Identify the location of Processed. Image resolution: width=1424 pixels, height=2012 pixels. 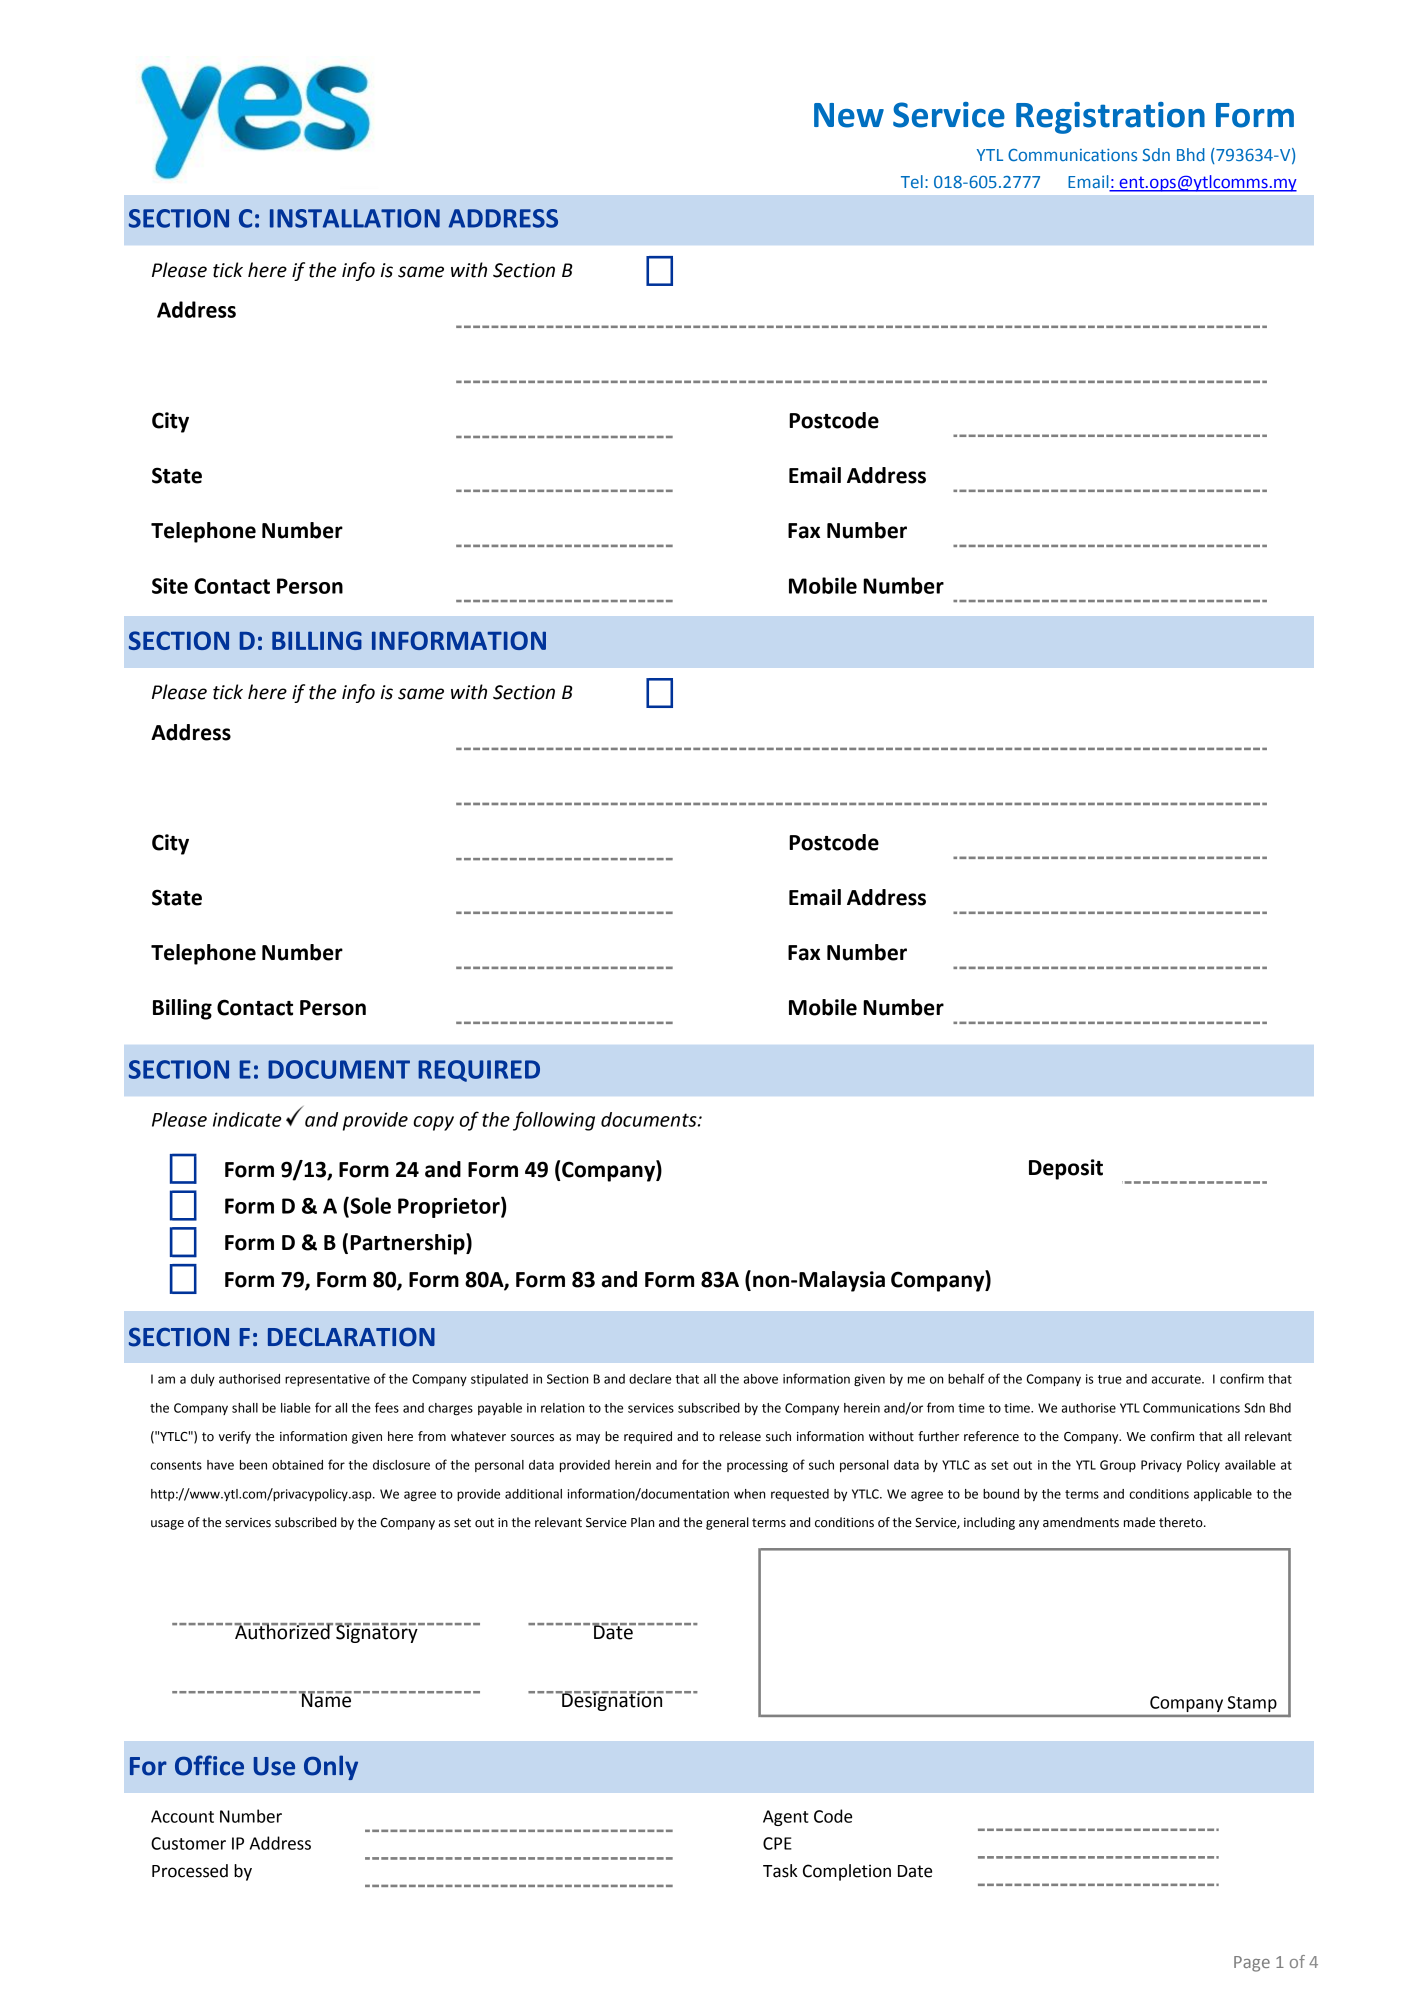
(190, 1871).
